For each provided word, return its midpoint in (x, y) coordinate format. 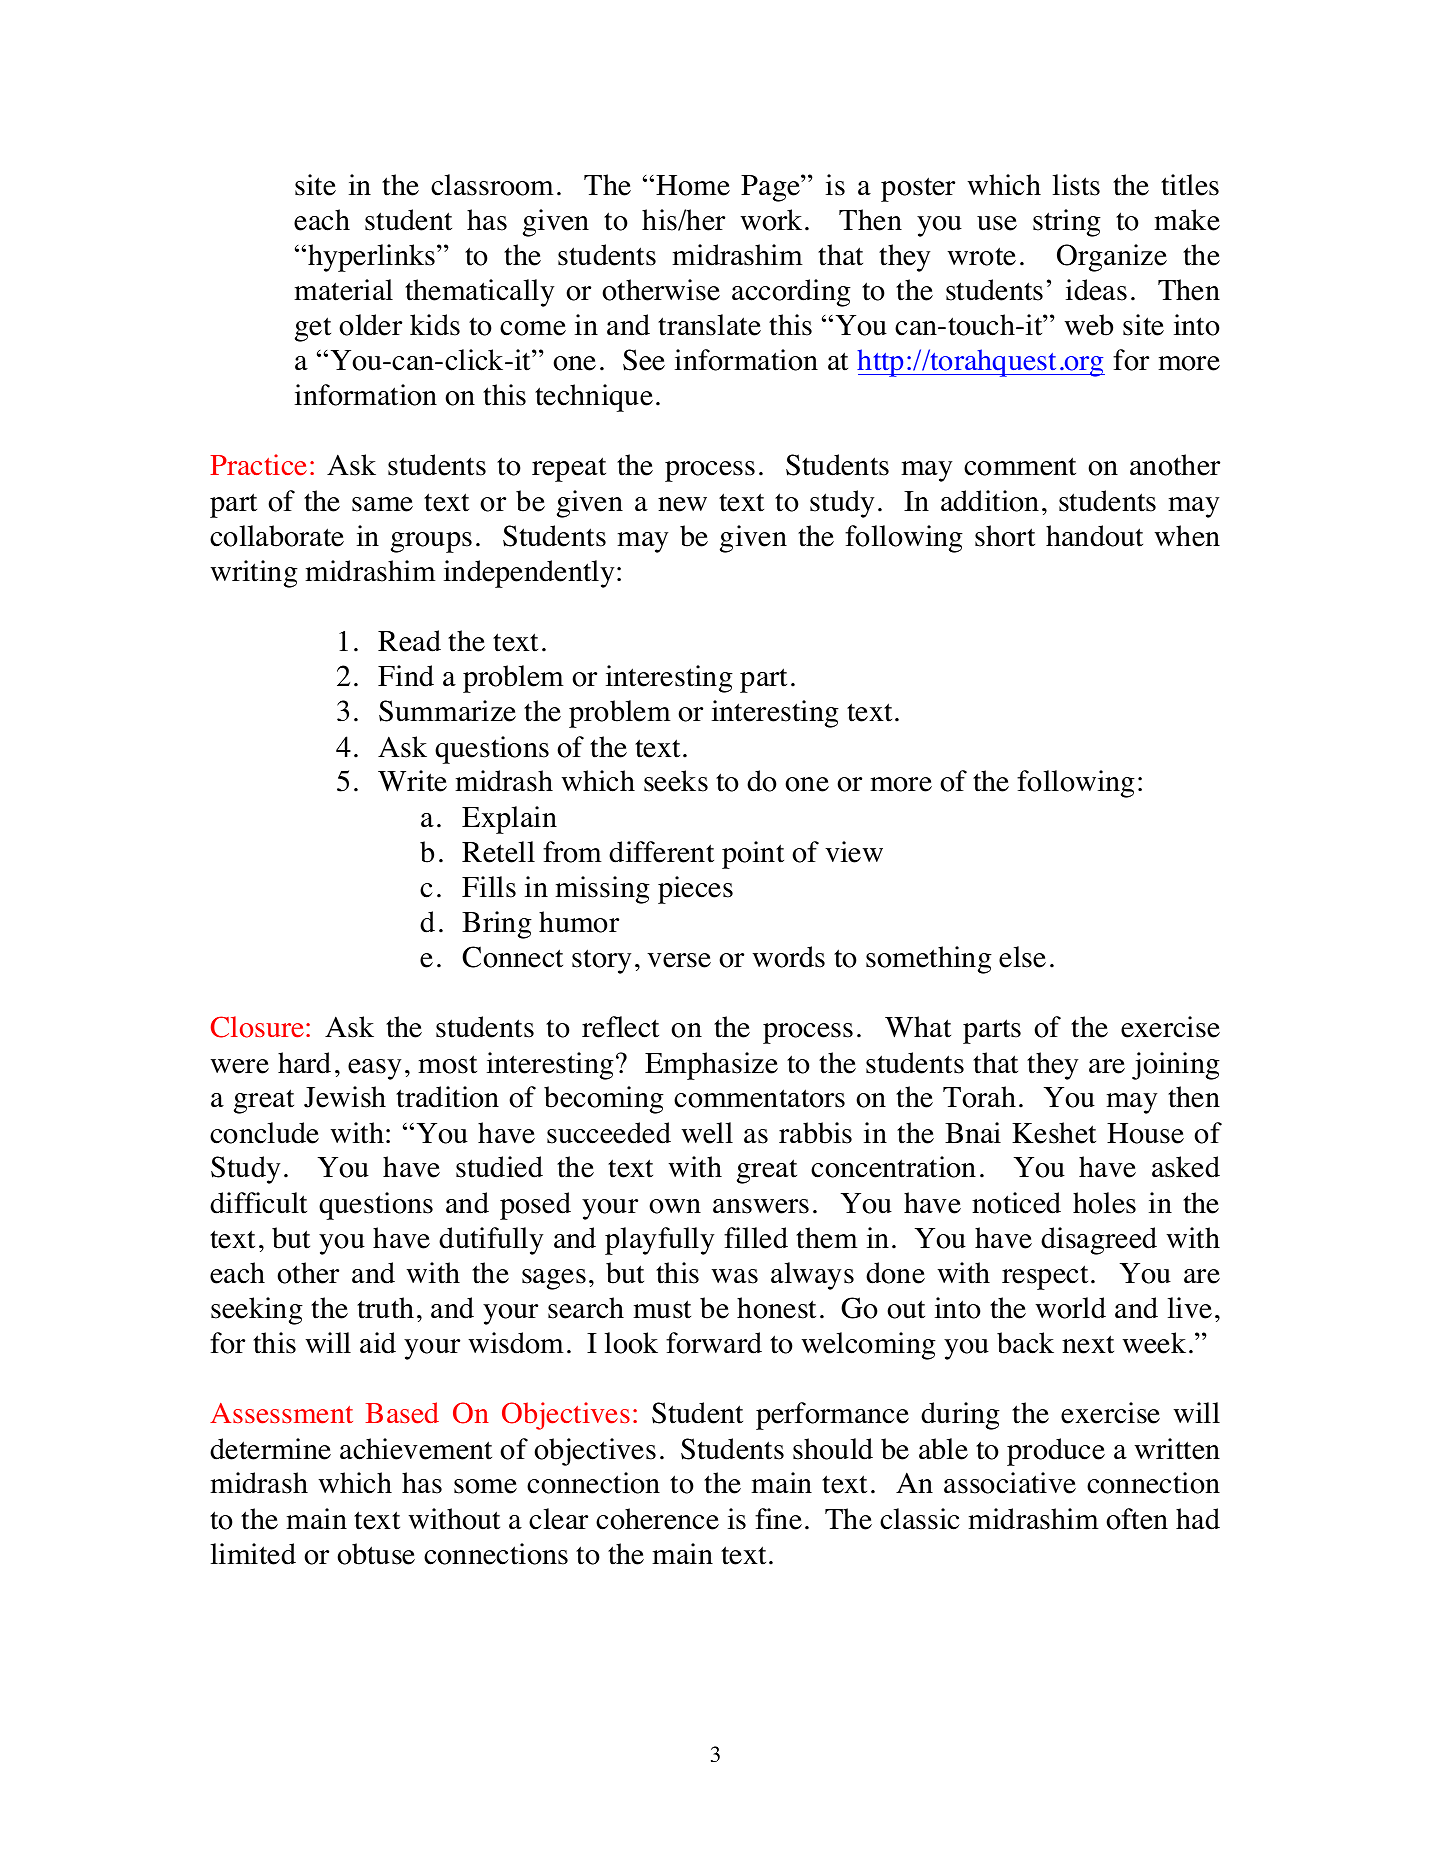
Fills (489, 887)
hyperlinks (373, 258)
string (1067, 223)
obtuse (376, 1554)
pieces (695, 890)
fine (778, 1519)
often (1137, 1519)
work (771, 220)
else (1022, 957)
